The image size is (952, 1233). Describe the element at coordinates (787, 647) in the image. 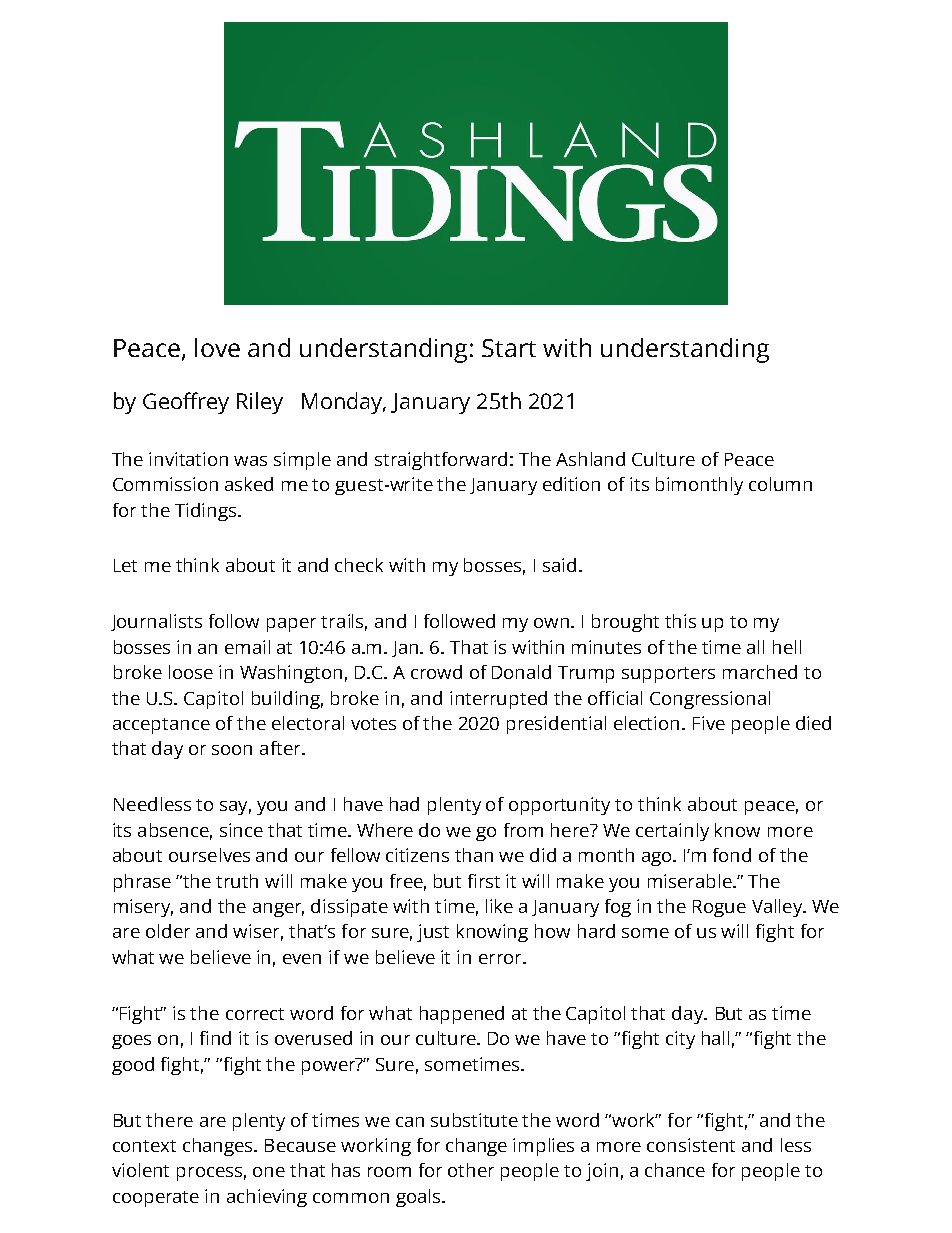

I see `hell` at that location.
